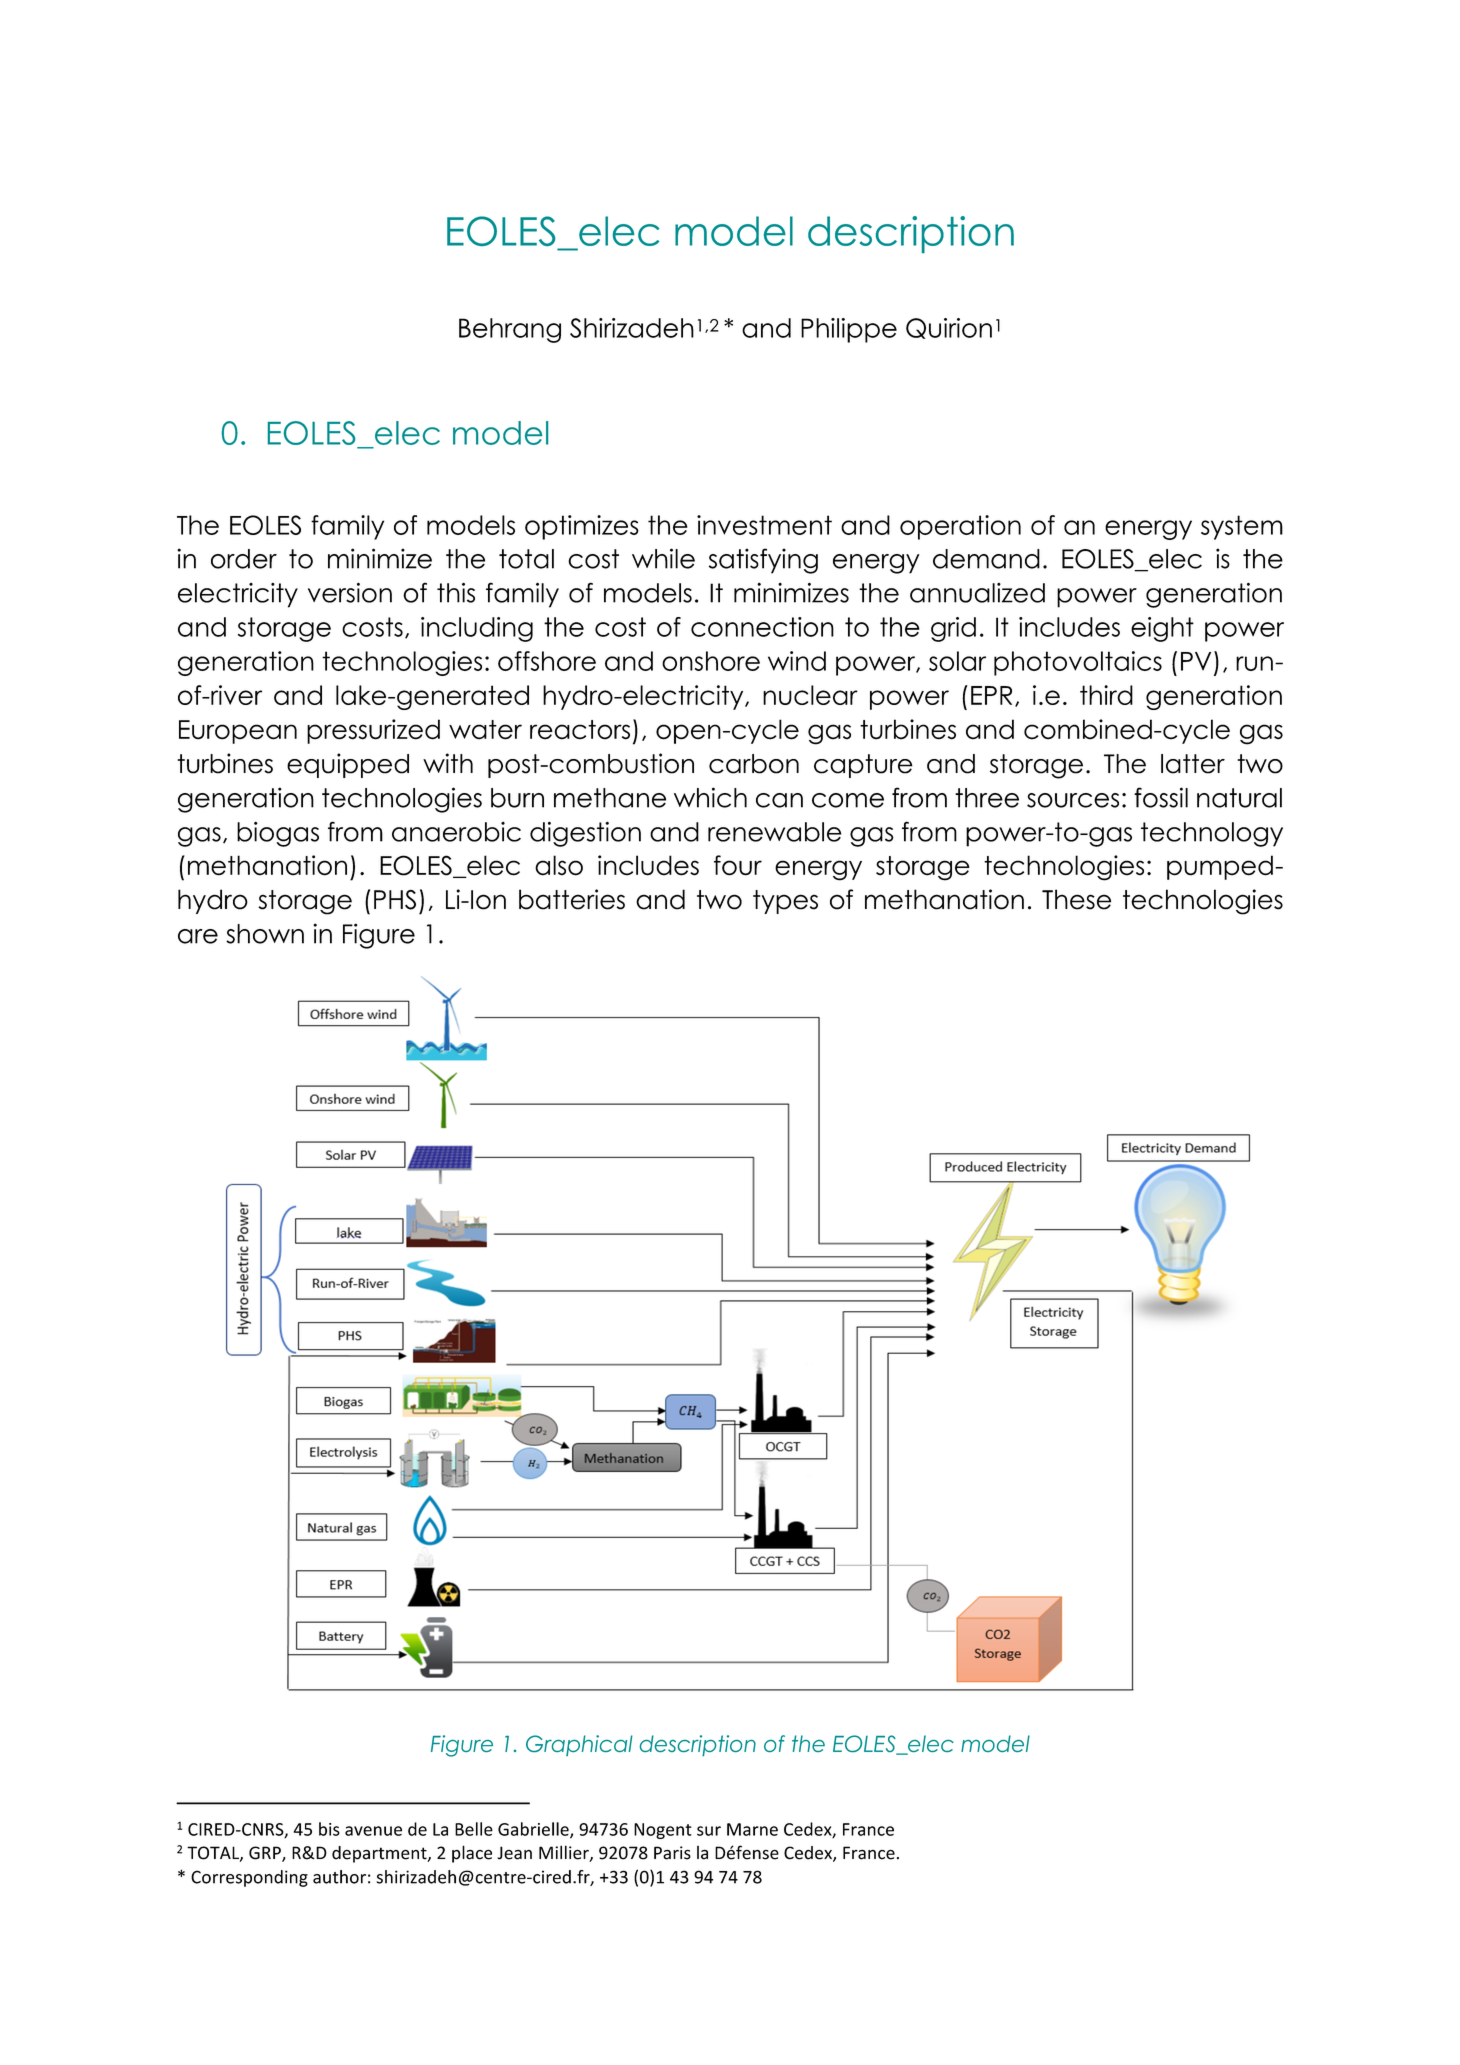  What do you see at coordinates (752, 1829) in the screenshot?
I see `Marne` at bounding box center [752, 1829].
